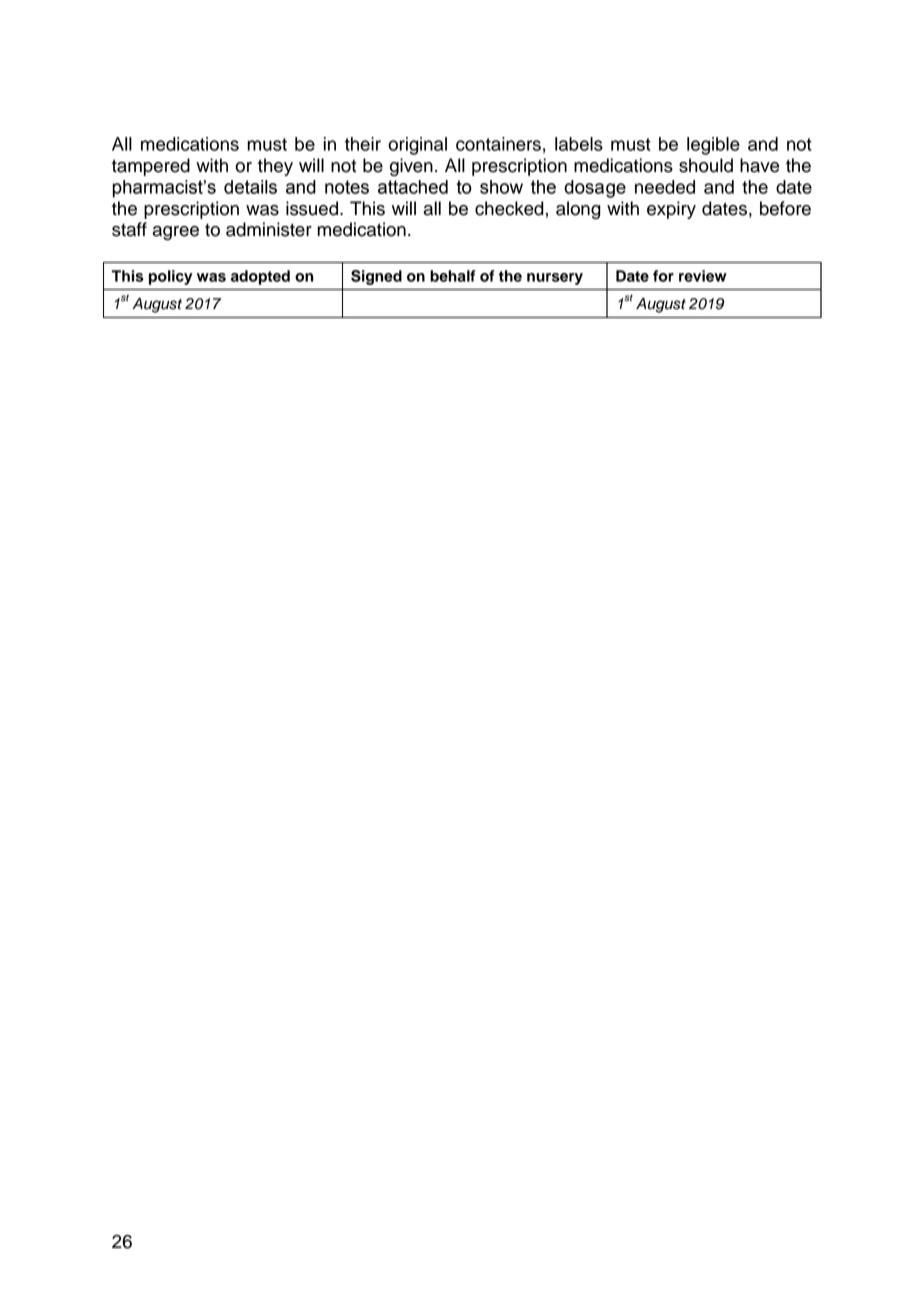 The image size is (924, 1308). What do you see at coordinates (713, 146) in the image?
I see `legible` at bounding box center [713, 146].
